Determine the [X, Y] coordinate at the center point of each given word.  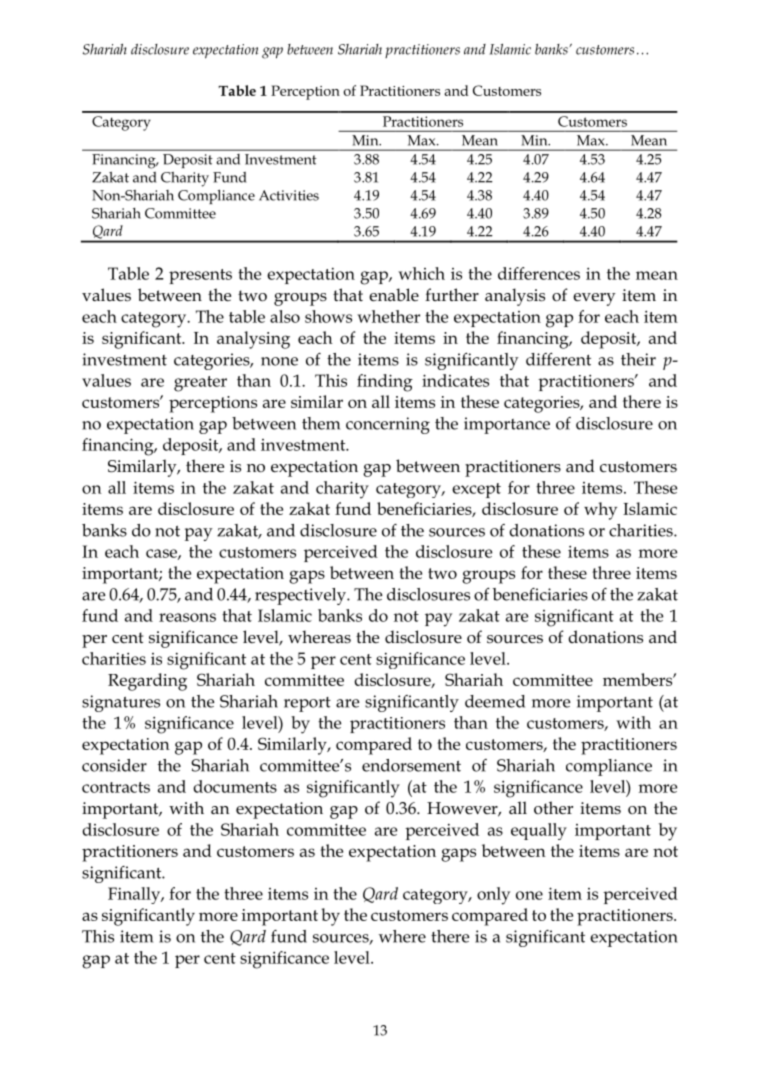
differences [539, 273]
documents [235, 786]
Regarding [147, 682]
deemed [495, 701]
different [558, 359]
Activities [289, 195]
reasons [187, 617]
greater [200, 384]
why [600, 511]
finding [385, 383]
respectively [301, 596]
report [307, 704]
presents [200, 276]
